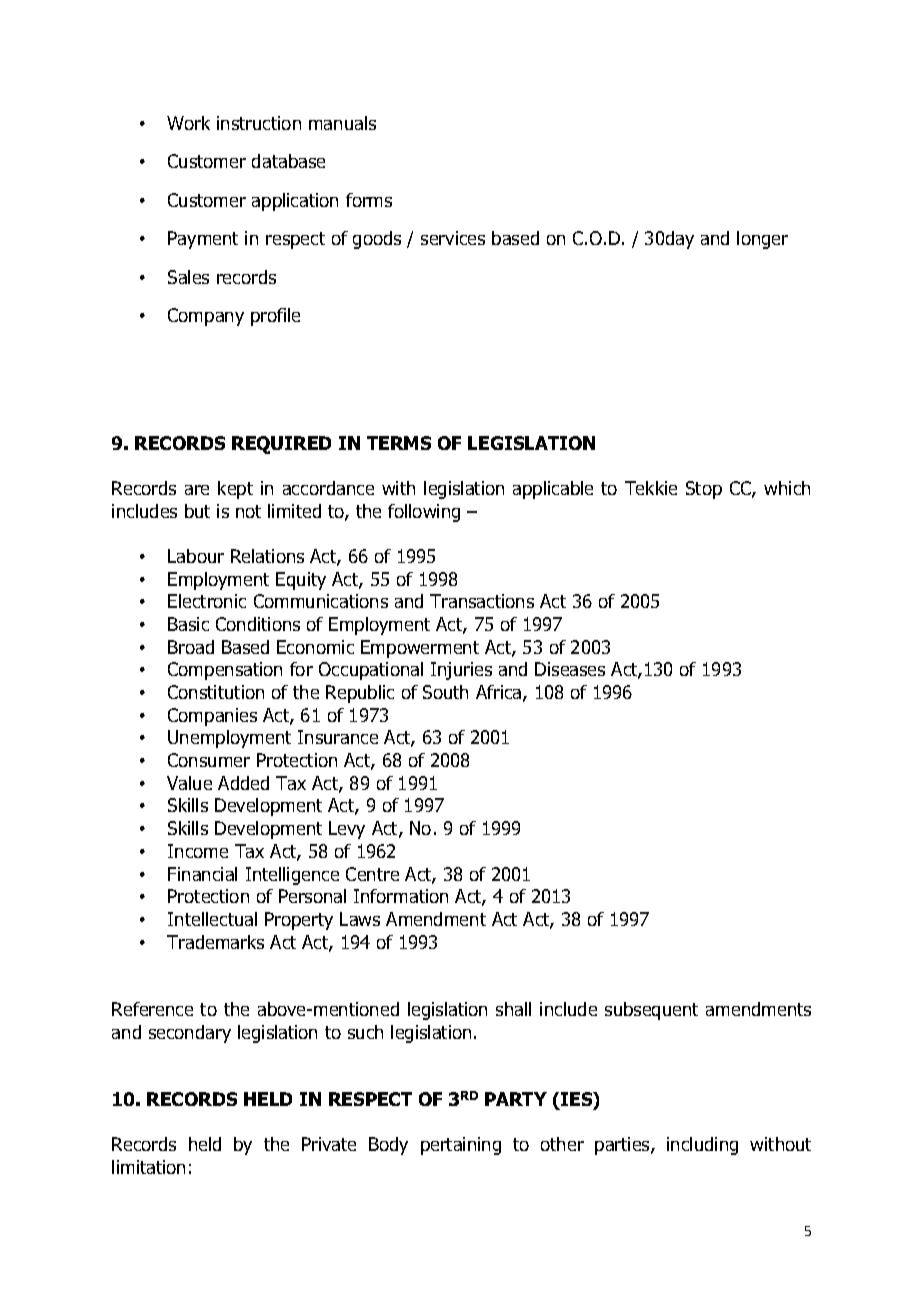  I want to click on Added, so click(243, 783).
